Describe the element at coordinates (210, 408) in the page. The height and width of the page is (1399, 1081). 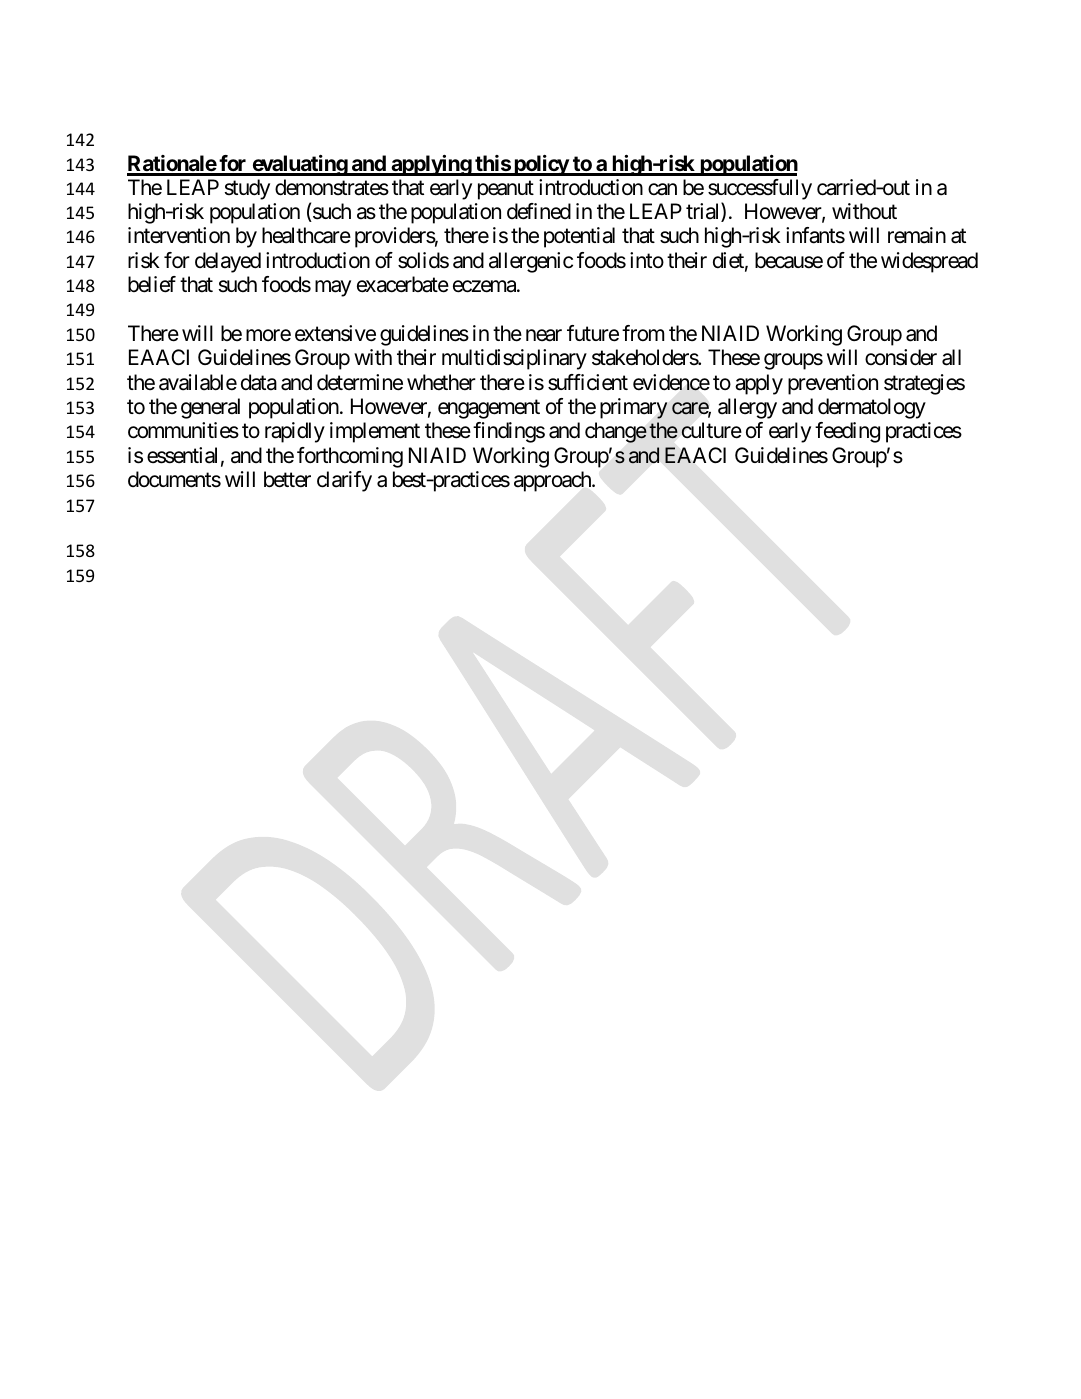
I see `general` at that location.
